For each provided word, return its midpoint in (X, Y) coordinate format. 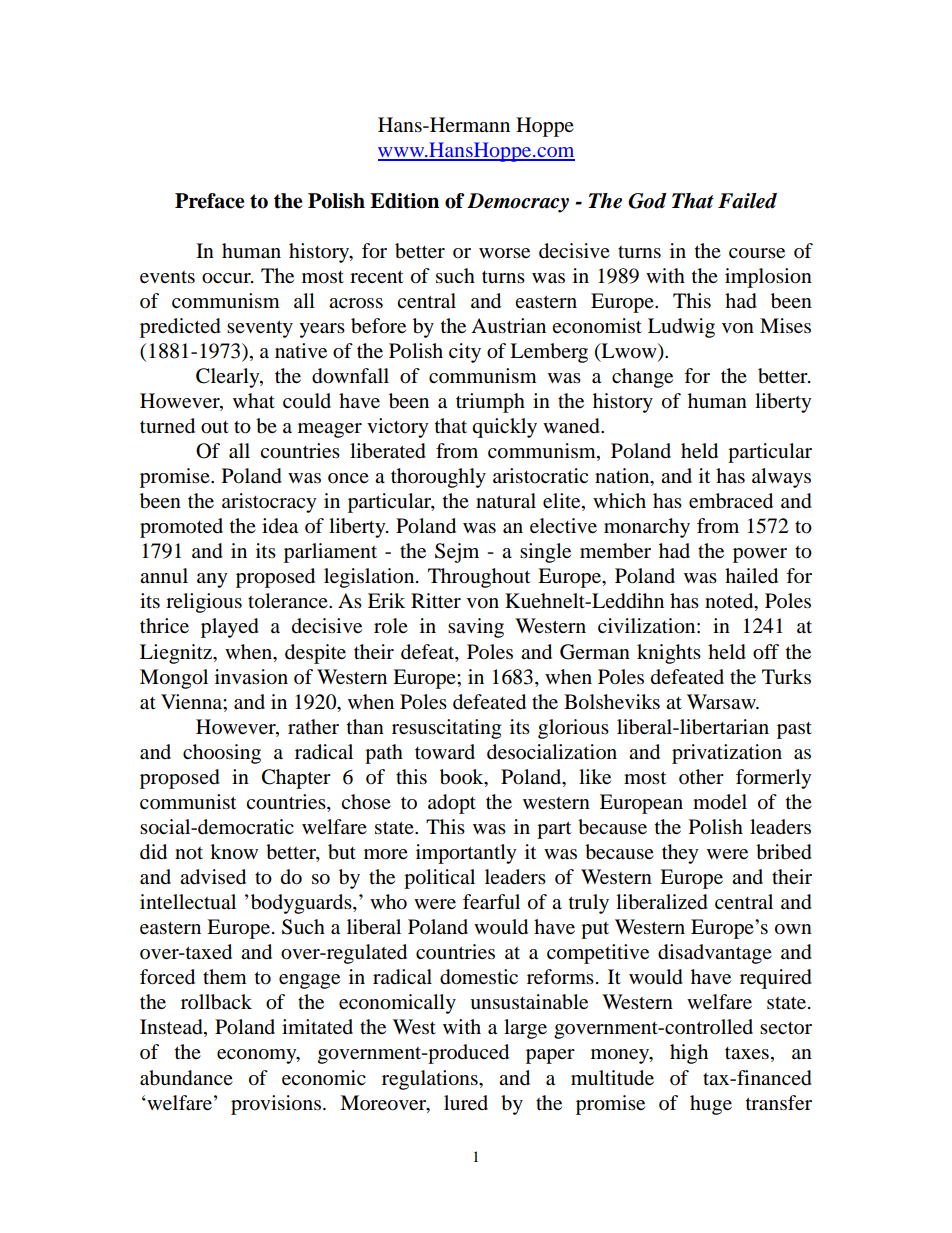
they (680, 854)
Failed (747, 201)
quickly (504, 428)
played (230, 628)
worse (504, 253)
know (234, 852)
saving (476, 628)
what (254, 400)
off (766, 652)
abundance (186, 1078)
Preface (209, 201)
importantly (466, 854)
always (781, 478)
